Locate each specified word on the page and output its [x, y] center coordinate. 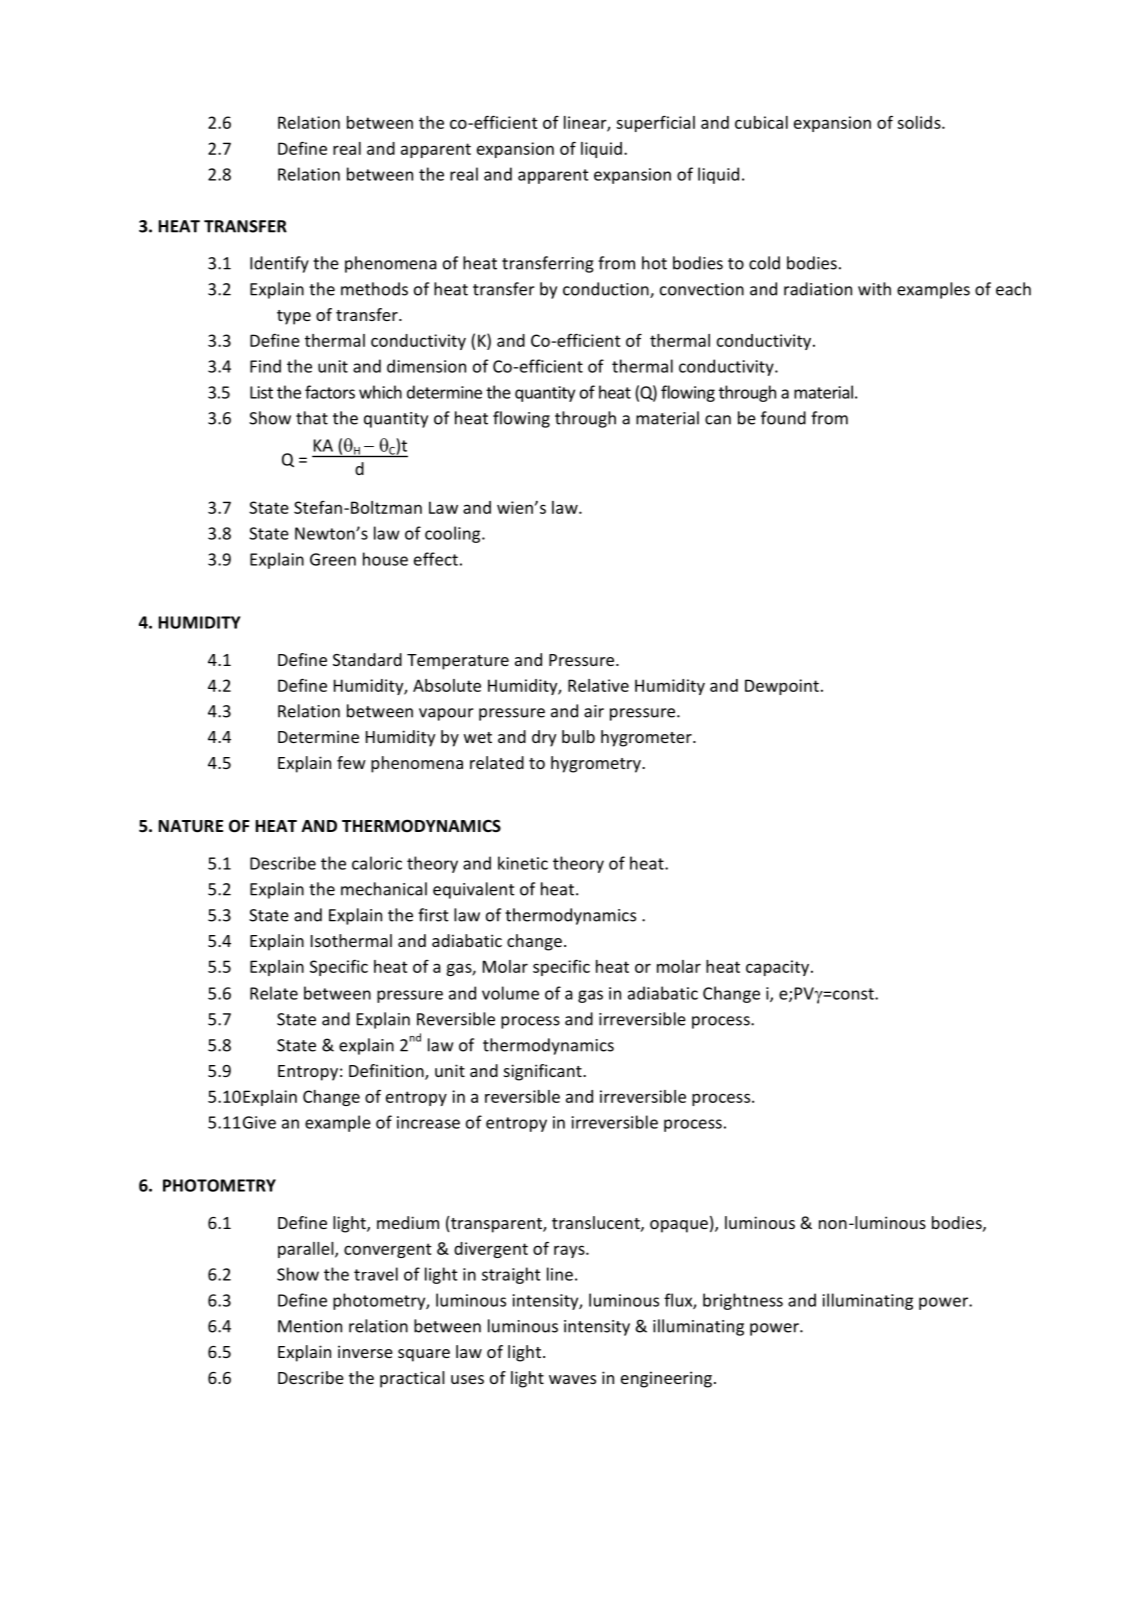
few [351, 762]
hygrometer [647, 738]
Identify [279, 264]
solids [920, 122]
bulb [578, 736]
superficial [655, 123]
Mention [310, 1326]
